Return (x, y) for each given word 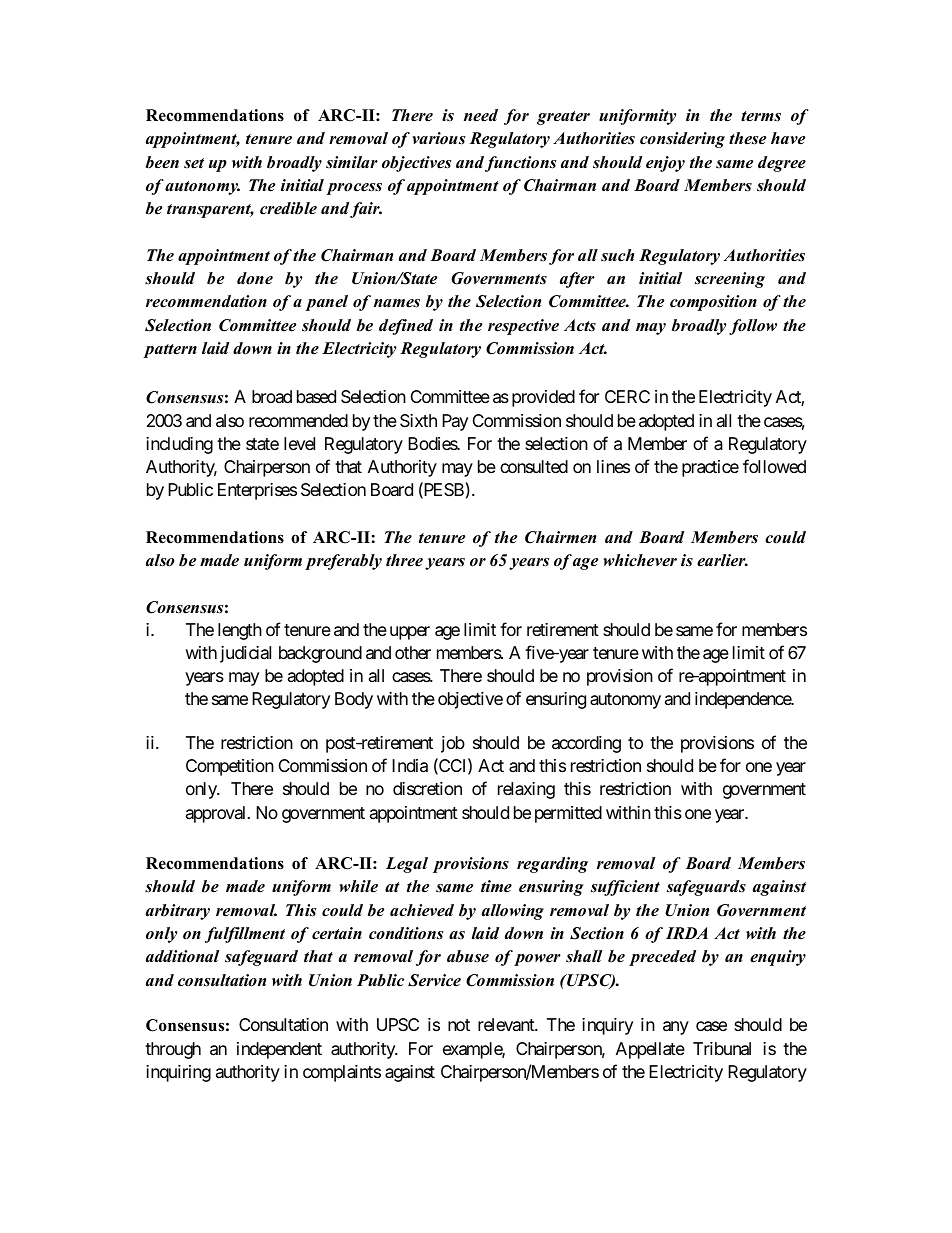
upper (410, 633)
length (240, 631)
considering (682, 140)
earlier (722, 560)
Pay (455, 422)
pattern (170, 351)
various (438, 138)
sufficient (625, 888)
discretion (427, 788)
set (194, 163)
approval (217, 814)
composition (713, 303)
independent (279, 1050)
